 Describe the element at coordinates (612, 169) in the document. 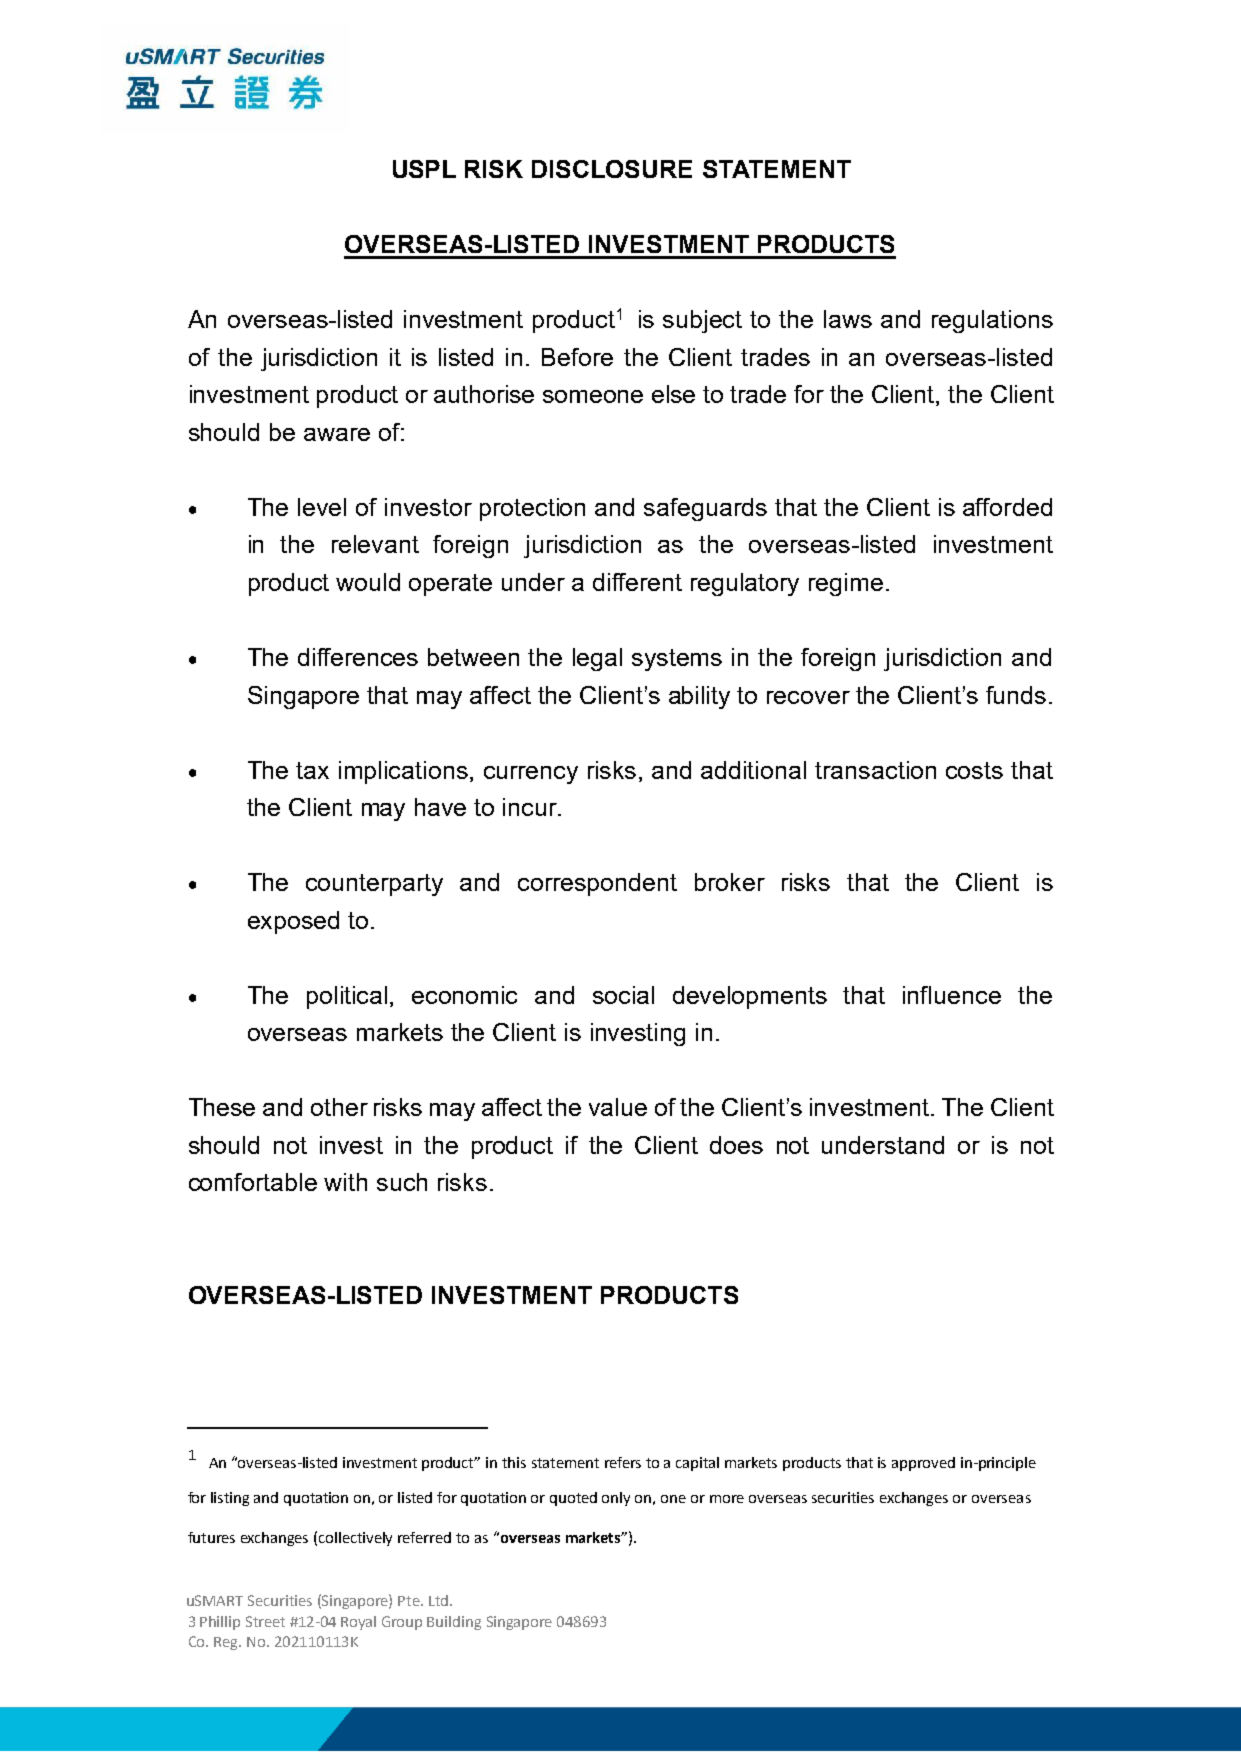

I see `DISCLOSURE` at that location.
